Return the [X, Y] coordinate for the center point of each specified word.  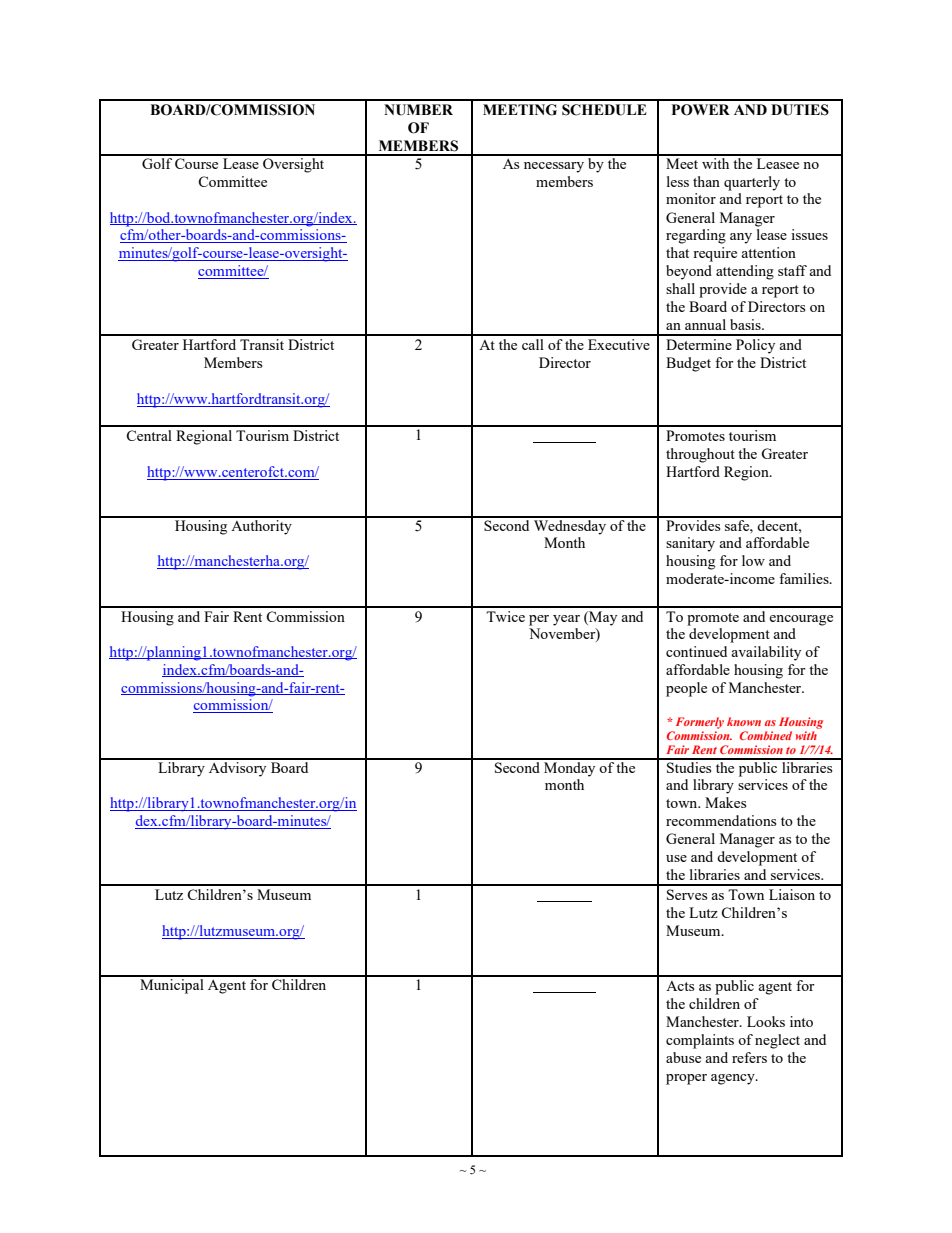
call [533, 344]
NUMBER [418, 110]
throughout [700, 455]
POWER [701, 110]
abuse [683, 1057]
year [566, 620]
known [744, 721]
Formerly [700, 723]
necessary [554, 167]
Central [149, 435]
